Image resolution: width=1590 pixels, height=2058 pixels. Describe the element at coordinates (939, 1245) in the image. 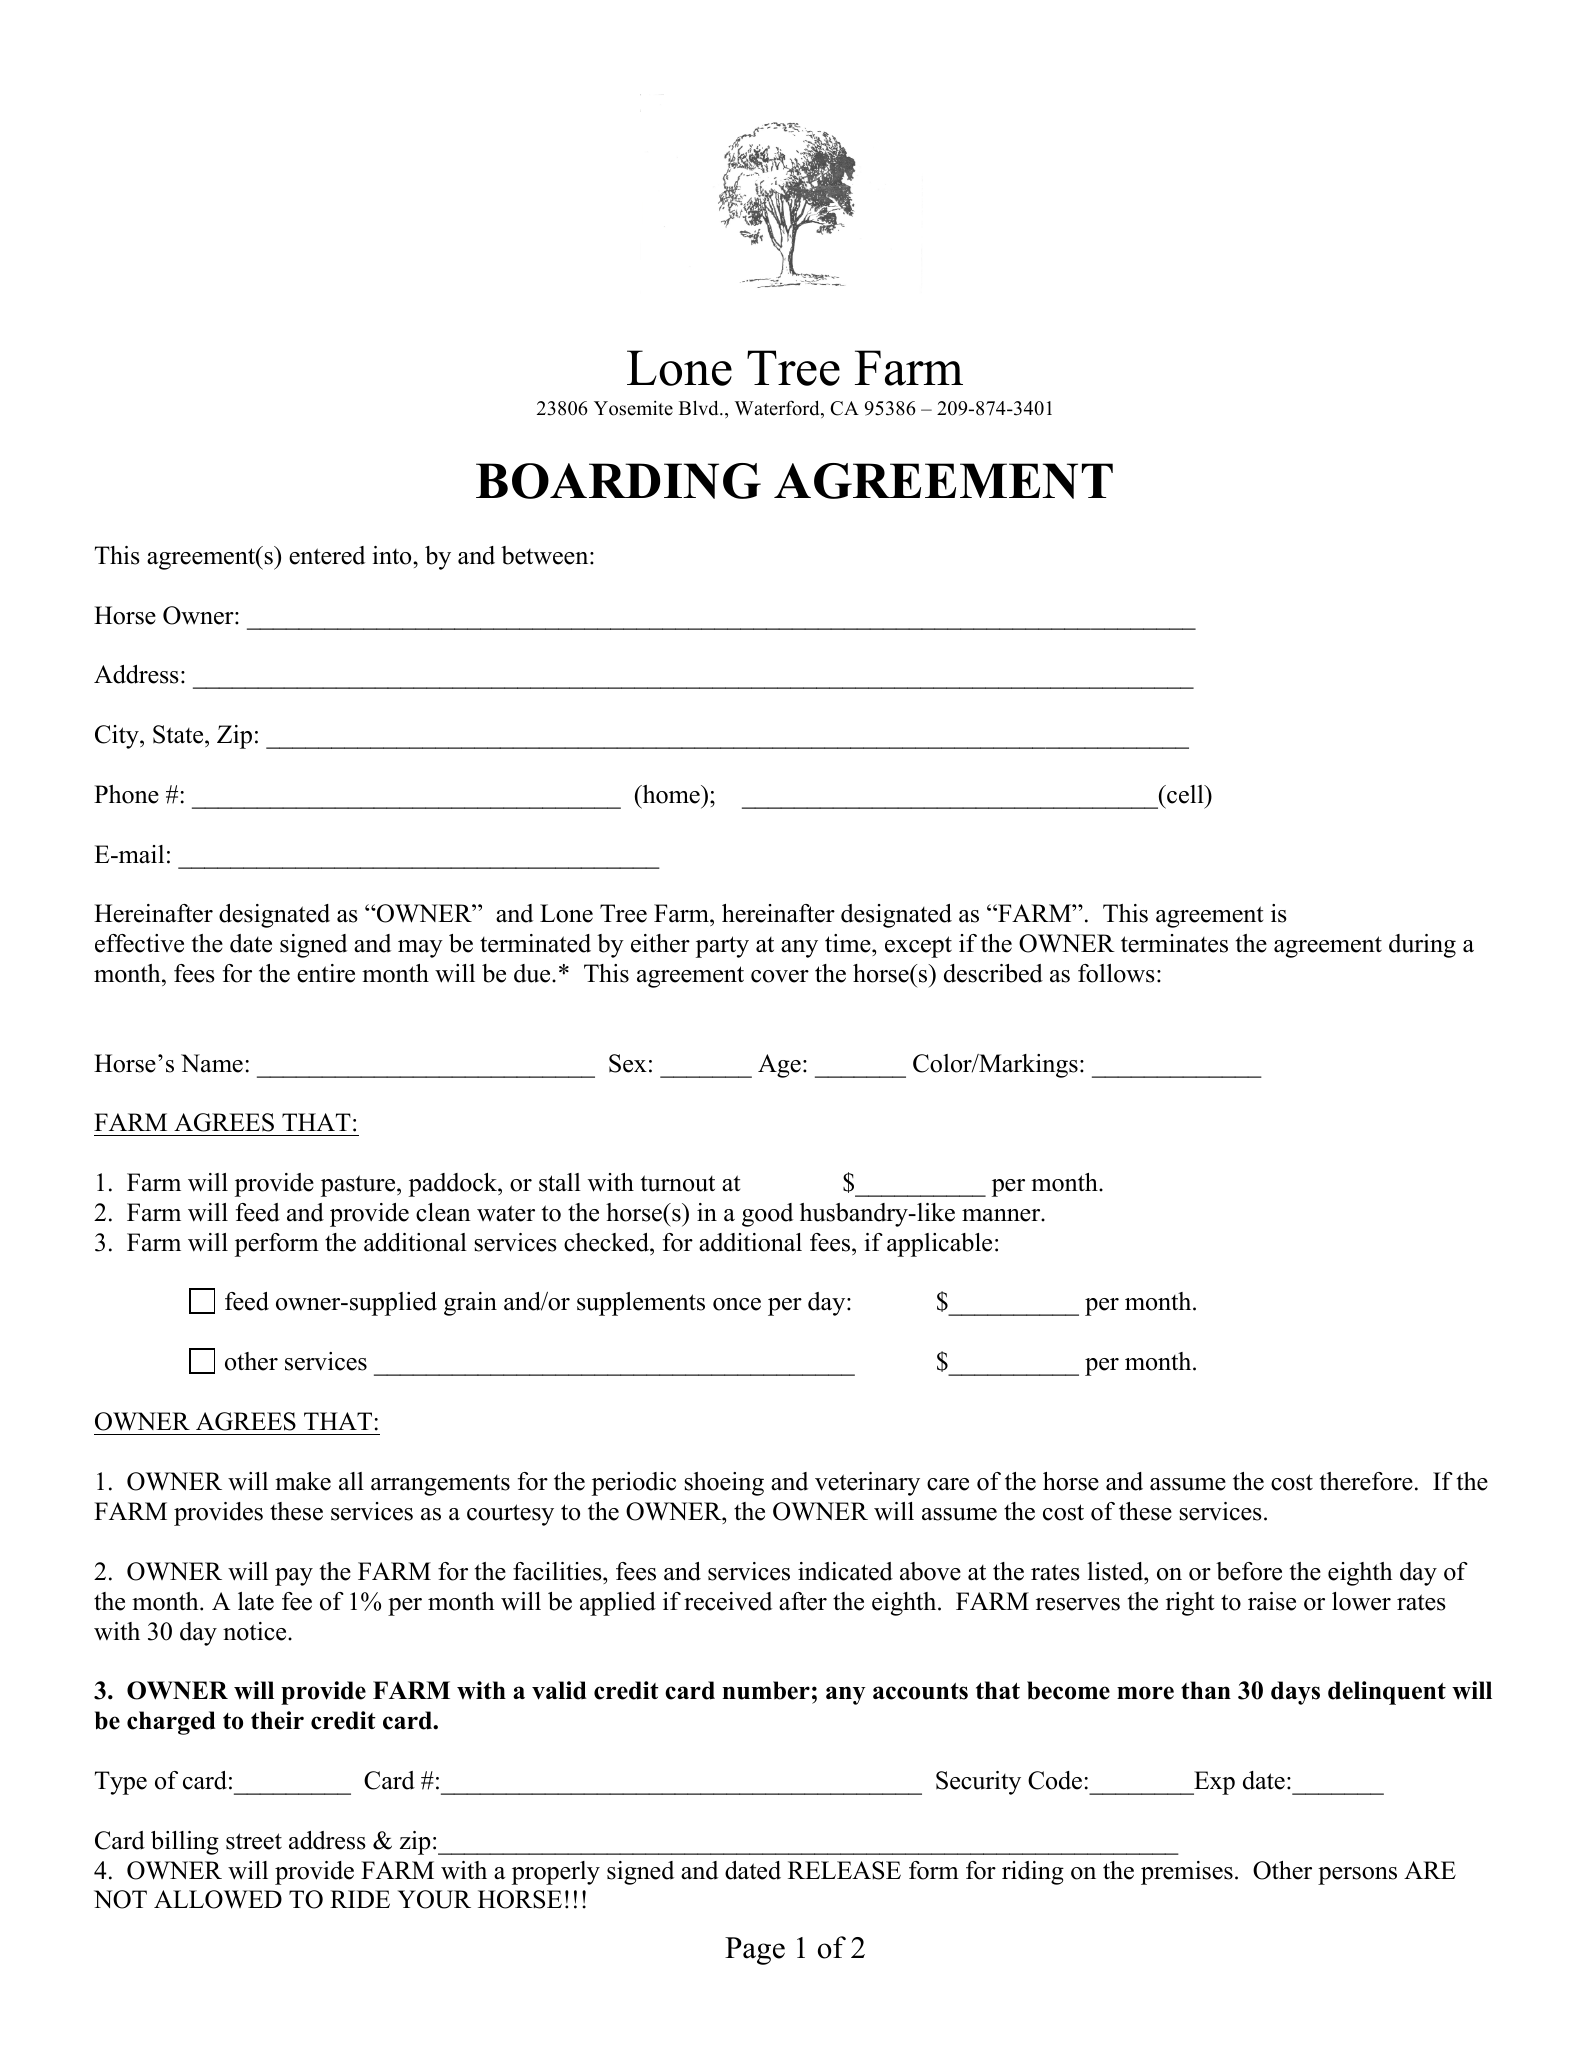

I see `applicable` at that location.
